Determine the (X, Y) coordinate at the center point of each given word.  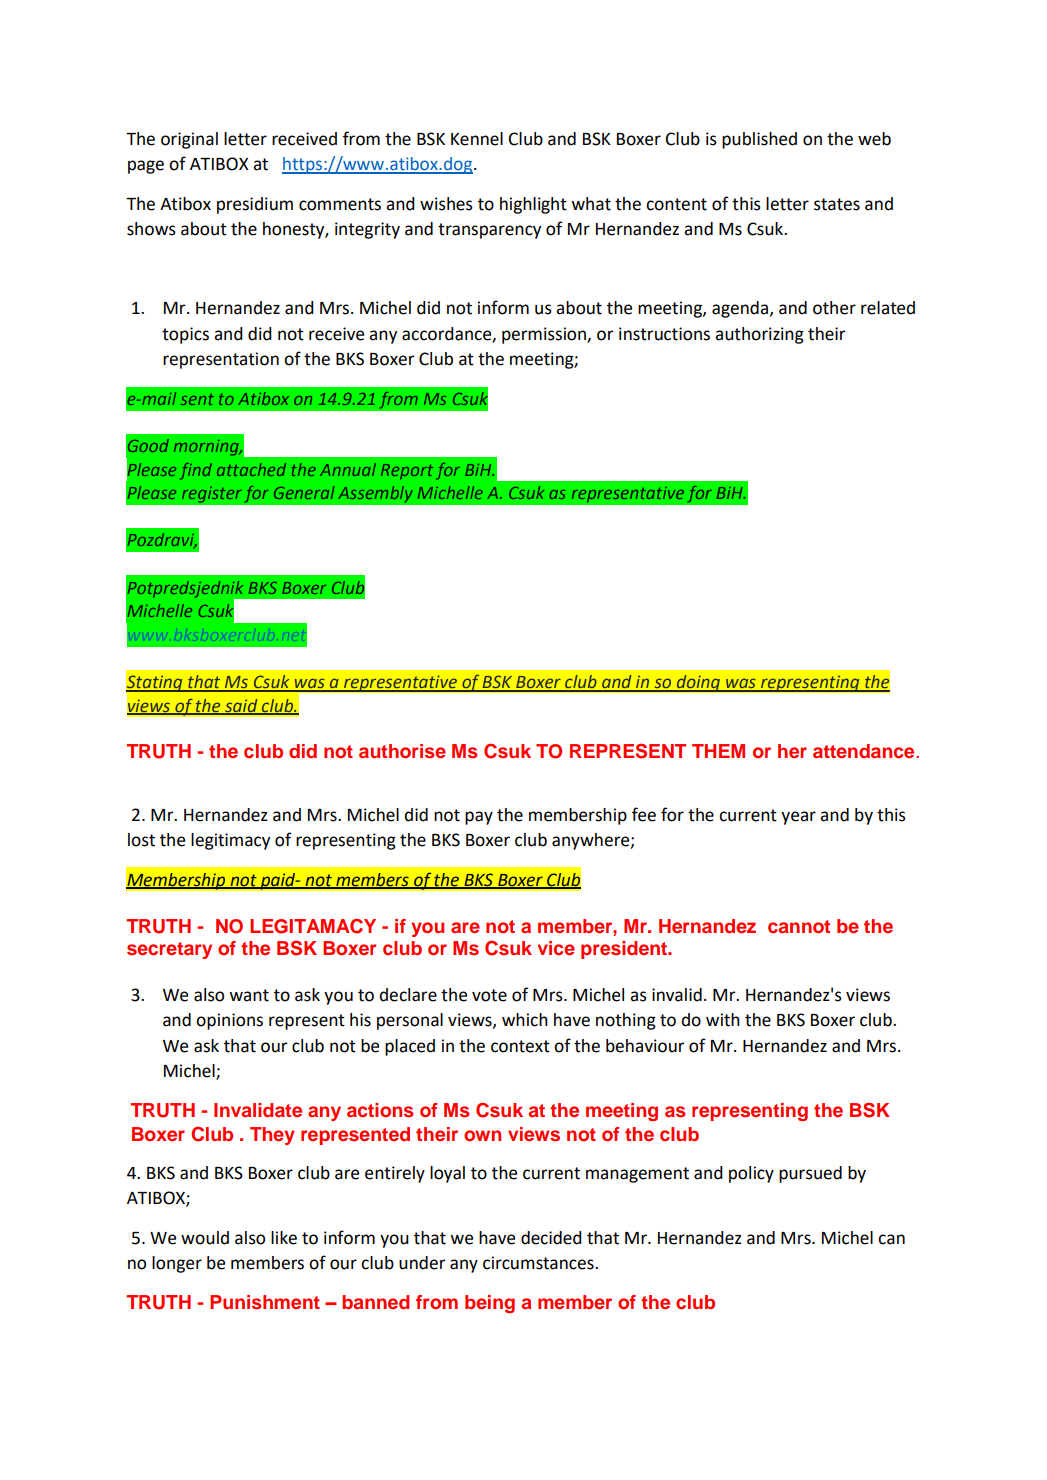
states (837, 204)
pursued (810, 1174)
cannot (799, 926)
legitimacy (230, 841)
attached (251, 469)
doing (698, 683)
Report (407, 472)
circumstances (539, 1263)
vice (556, 948)
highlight (533, 205)
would (205, 1238)
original (189, 140)
